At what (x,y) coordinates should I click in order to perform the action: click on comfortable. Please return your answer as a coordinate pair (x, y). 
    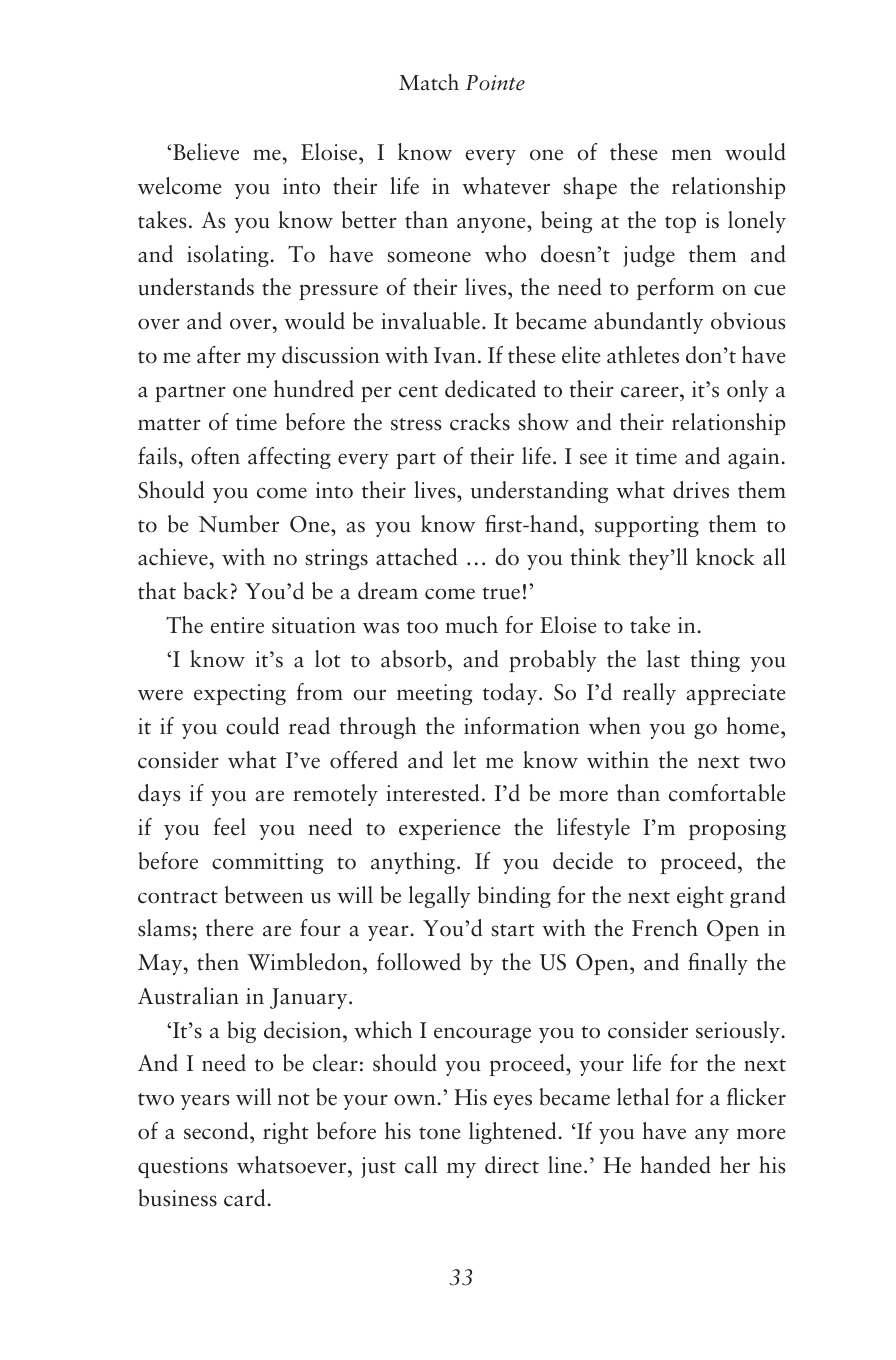
    Looking at the image, I should click on (727, 793).
